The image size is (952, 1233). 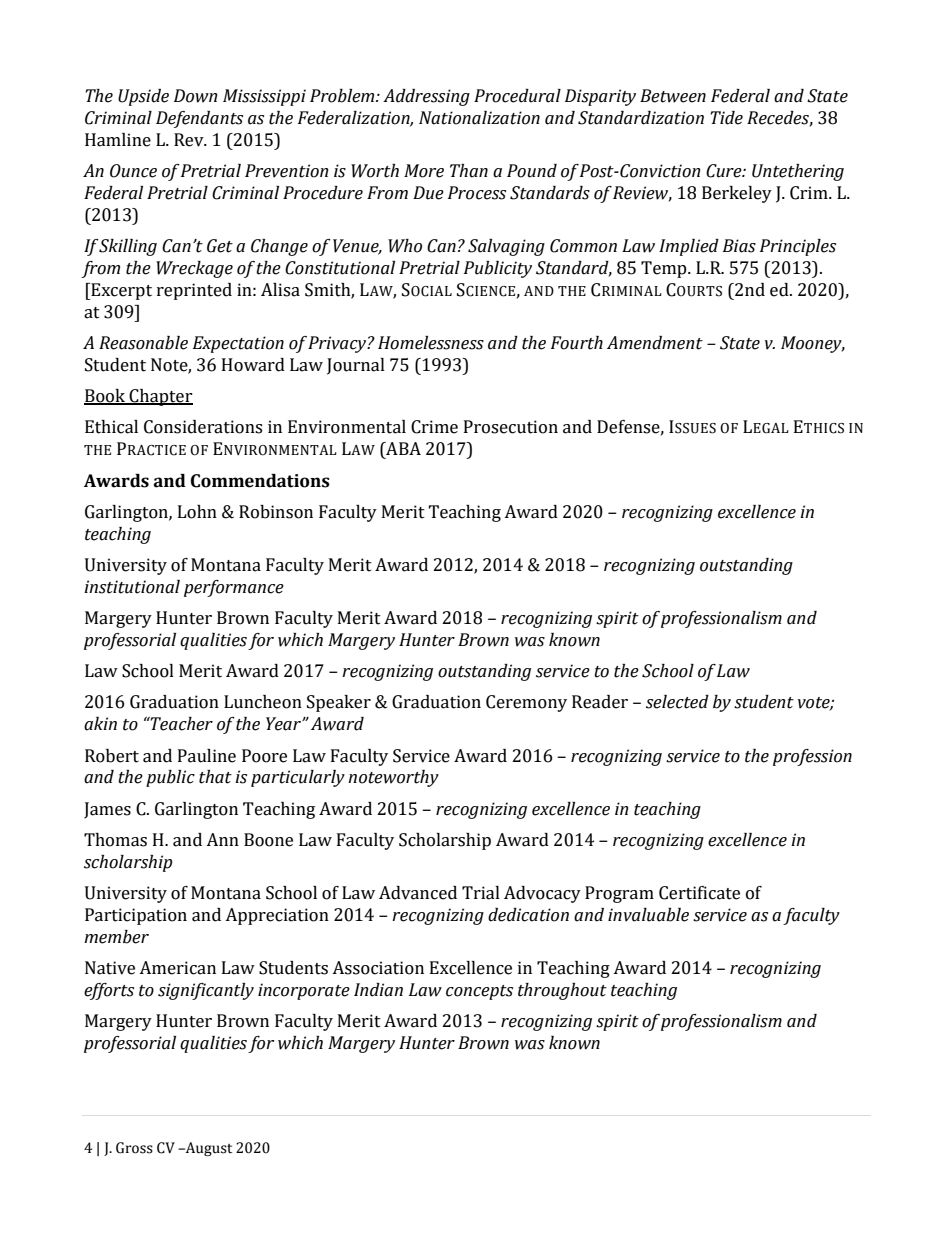 I want to click on Tide, so click(x=726, y=118).
